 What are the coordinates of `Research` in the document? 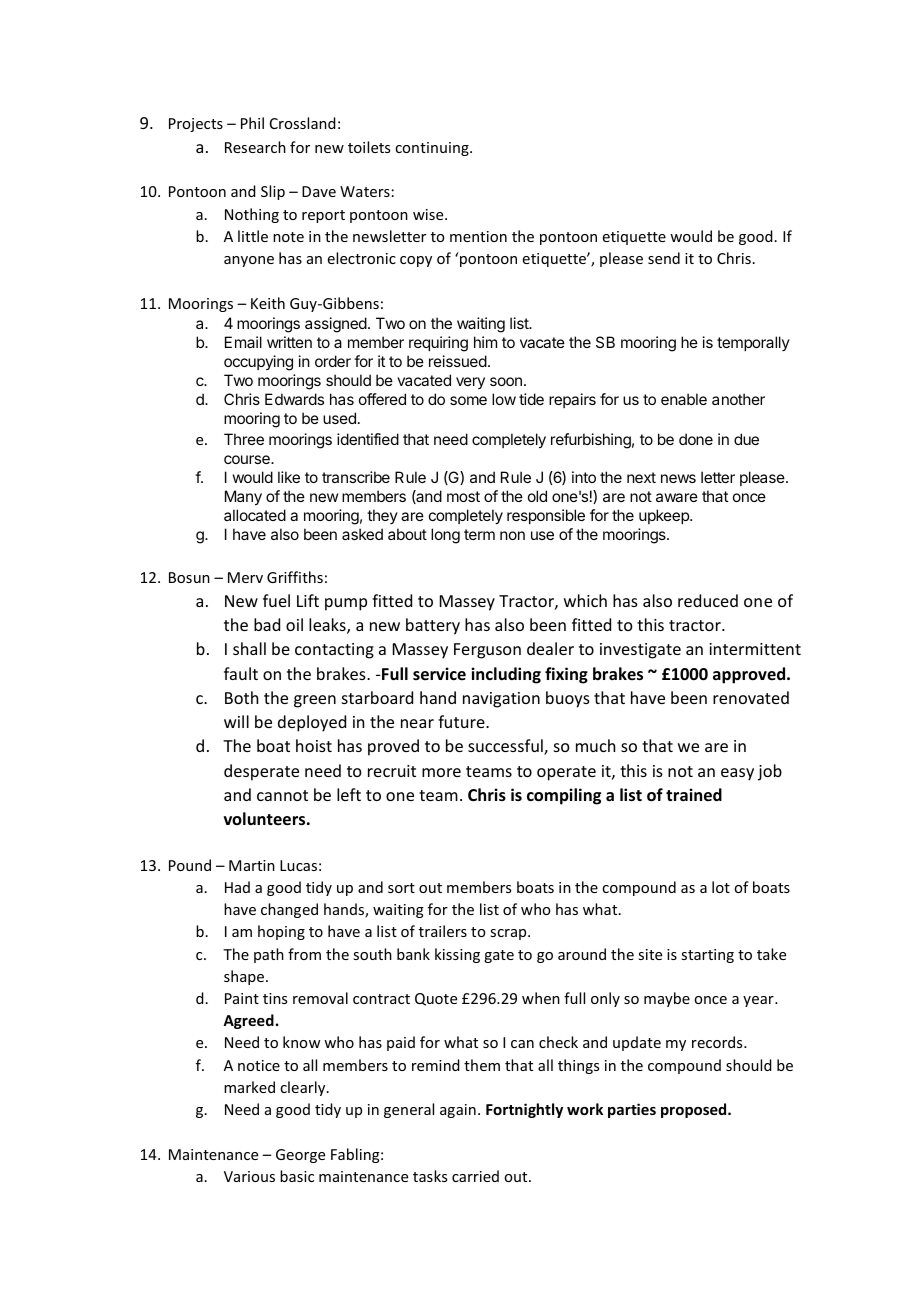 It's located at (255, 147).
